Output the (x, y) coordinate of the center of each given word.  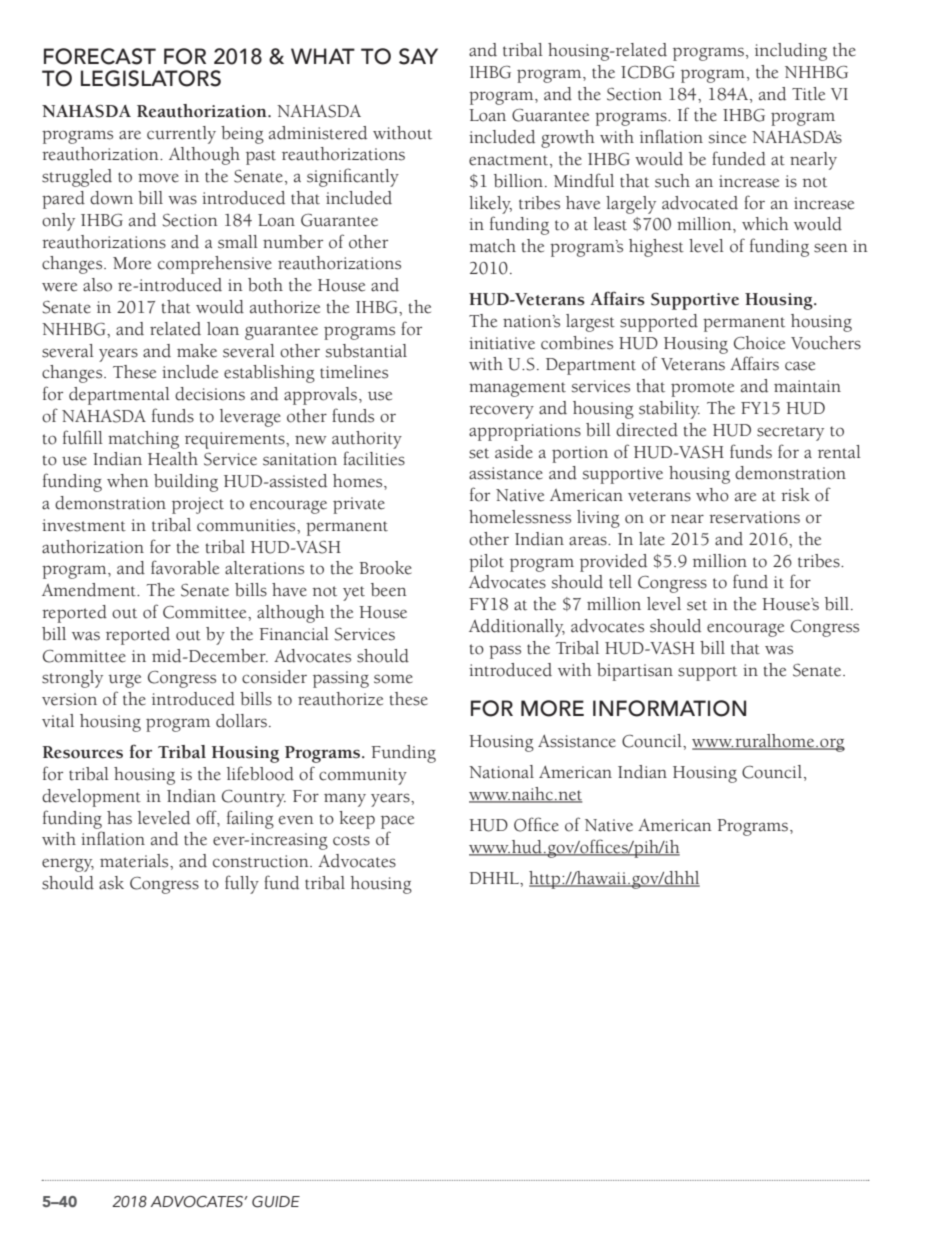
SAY (418, 56)
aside (514, 452)
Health (173, 459)
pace (397, 822)
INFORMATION (669, 708)
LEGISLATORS (151, 78)
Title (808, 94)
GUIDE (276, 1202)
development (91, 798)
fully (242, 884)
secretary (790, 433)
